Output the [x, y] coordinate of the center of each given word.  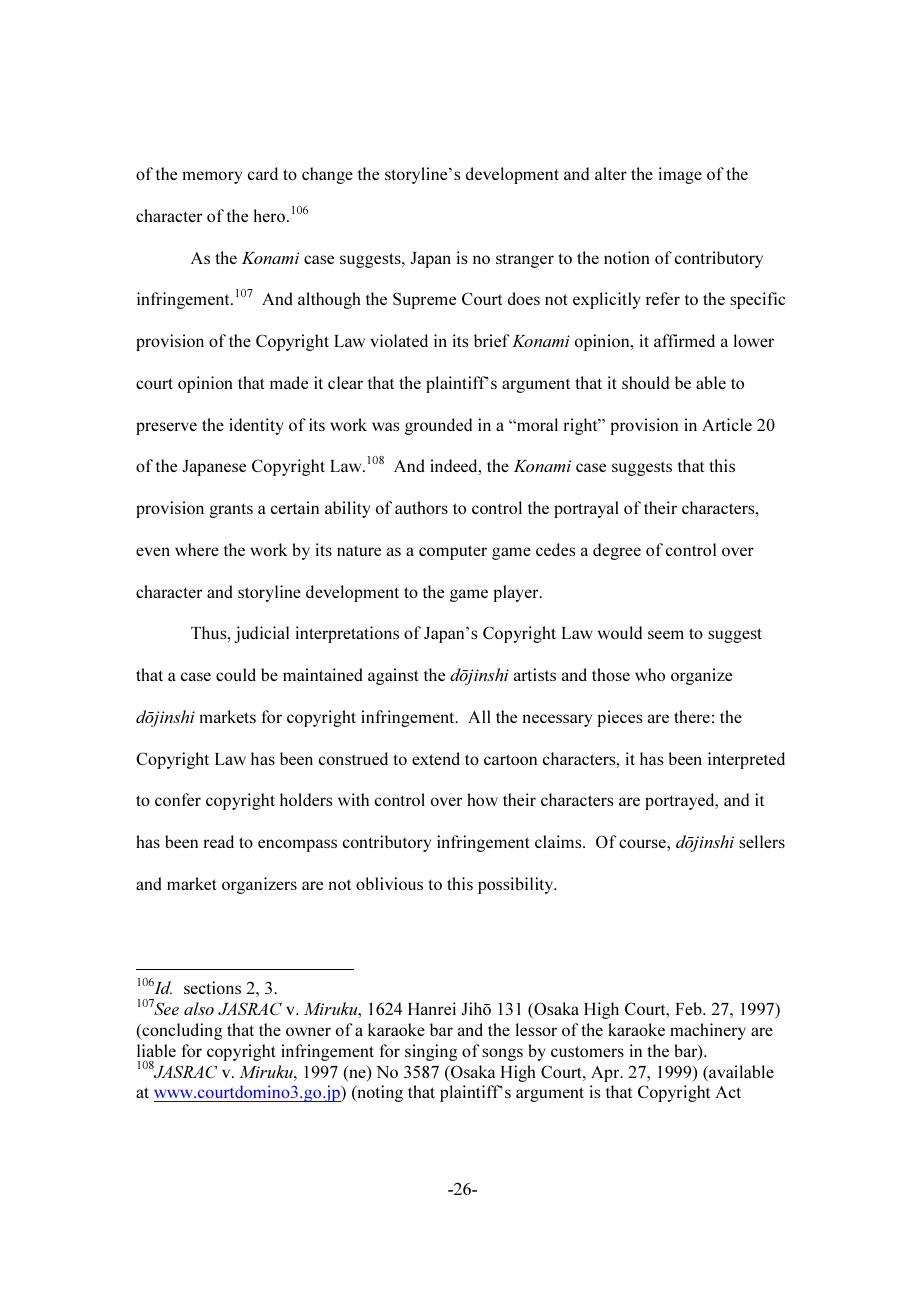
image [680, 175]
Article [727, 424]
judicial [261, 634]
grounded [438, 426]
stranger [525, 260]
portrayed [681, 801]
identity [256, 426]
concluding [181, 1031]
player [517, 593]
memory [212, 177]
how [482, 799]
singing [431, 1052]
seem [666, 634]
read [219, 841]
